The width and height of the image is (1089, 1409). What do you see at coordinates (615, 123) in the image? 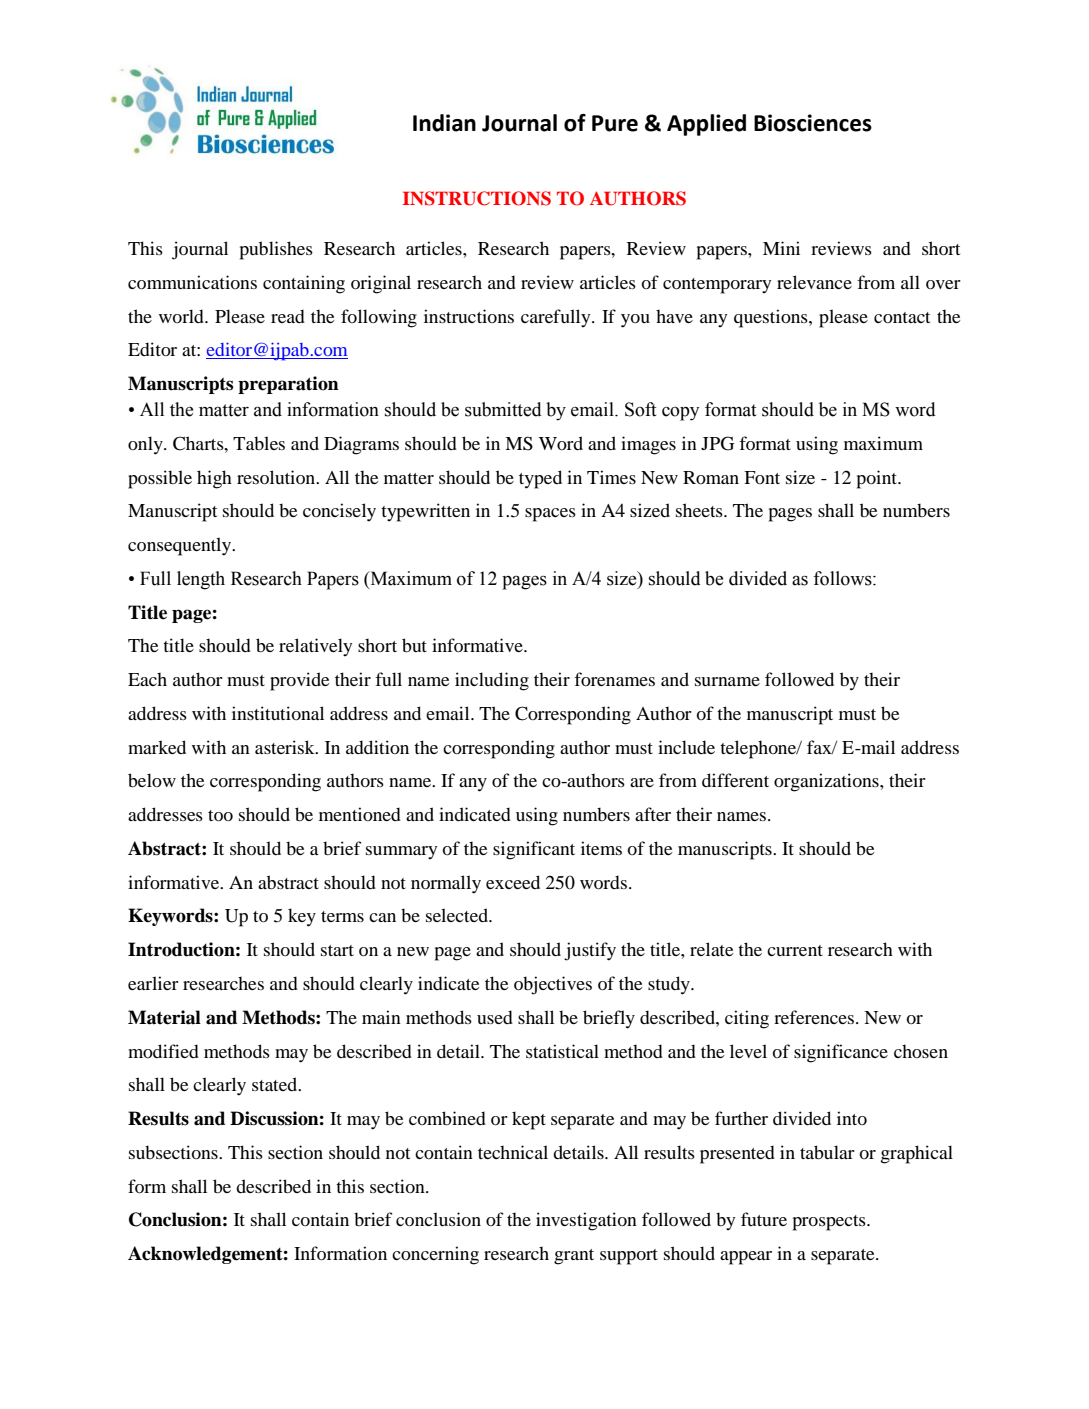
I see `Pure` at bounding box center [615, 123].
